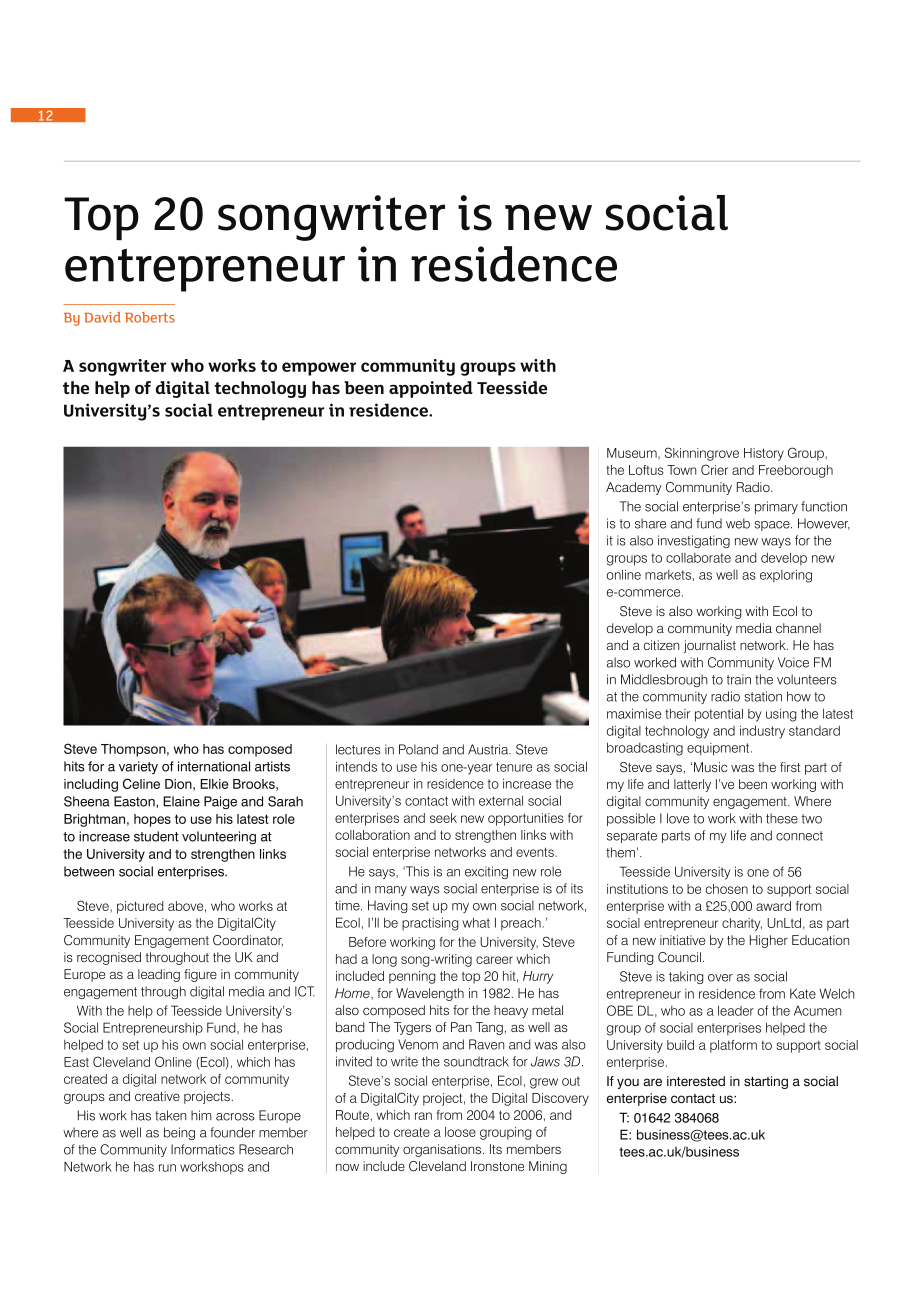 This screenshot has width=924, height=1308. I want to click on Higher, so click(769, 941).
